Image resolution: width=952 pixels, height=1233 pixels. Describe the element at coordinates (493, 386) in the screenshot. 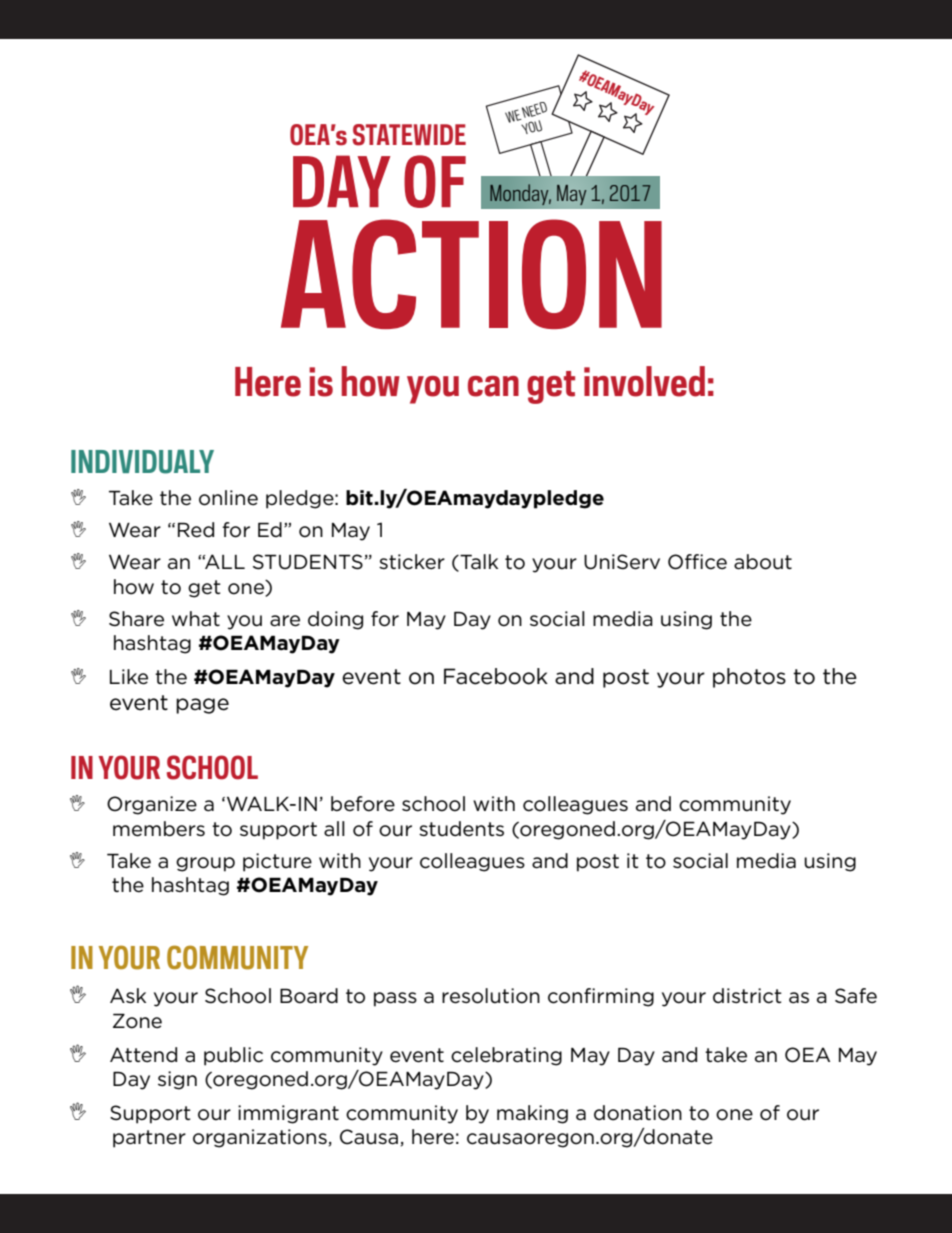

I see `can` at that location.
